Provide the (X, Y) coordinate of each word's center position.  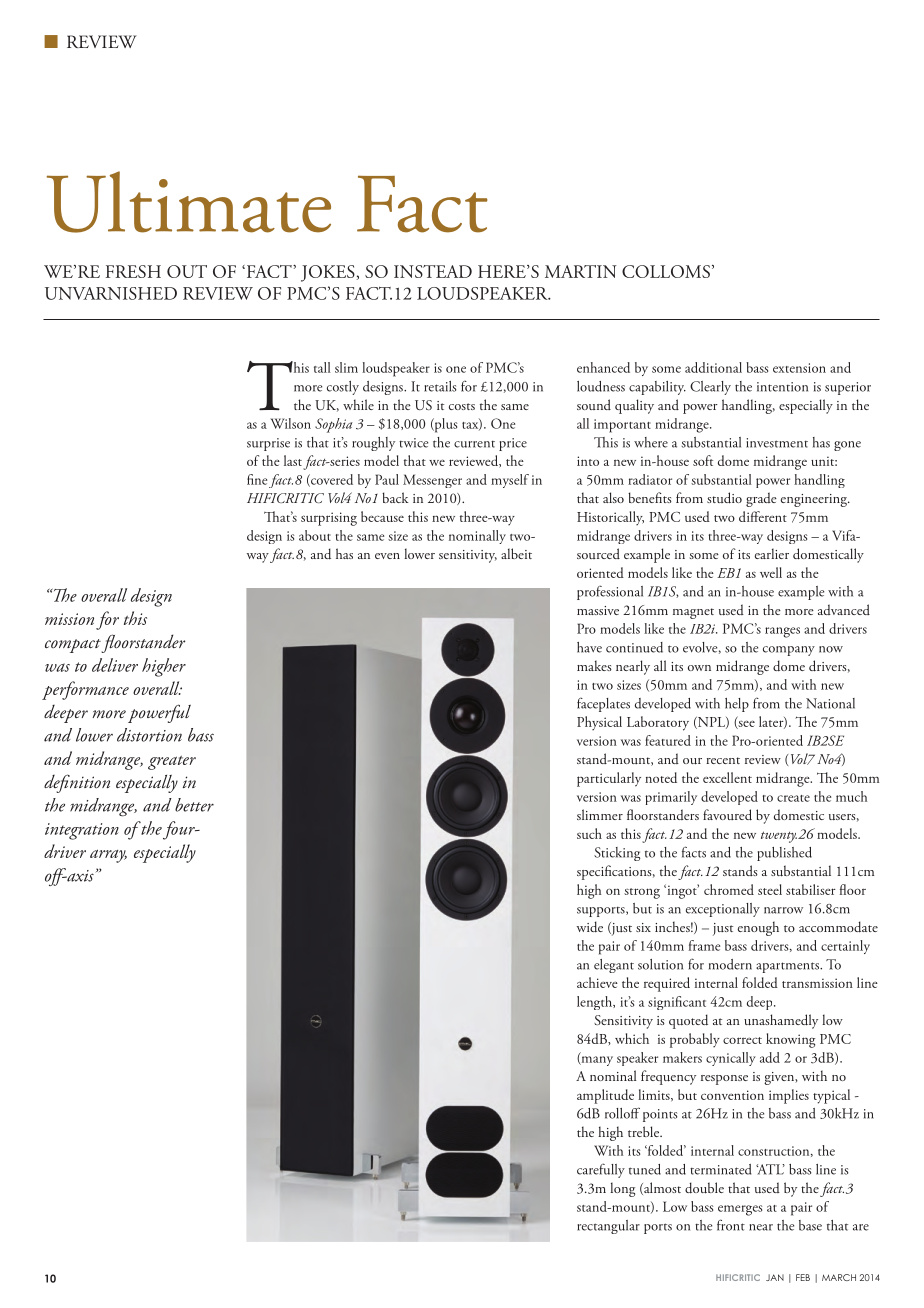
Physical (599, 723)
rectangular (608, 1227)
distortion (149, 735)
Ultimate (189, 202)
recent (723, 760)
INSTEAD (433, 271)
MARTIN (581, 271)
